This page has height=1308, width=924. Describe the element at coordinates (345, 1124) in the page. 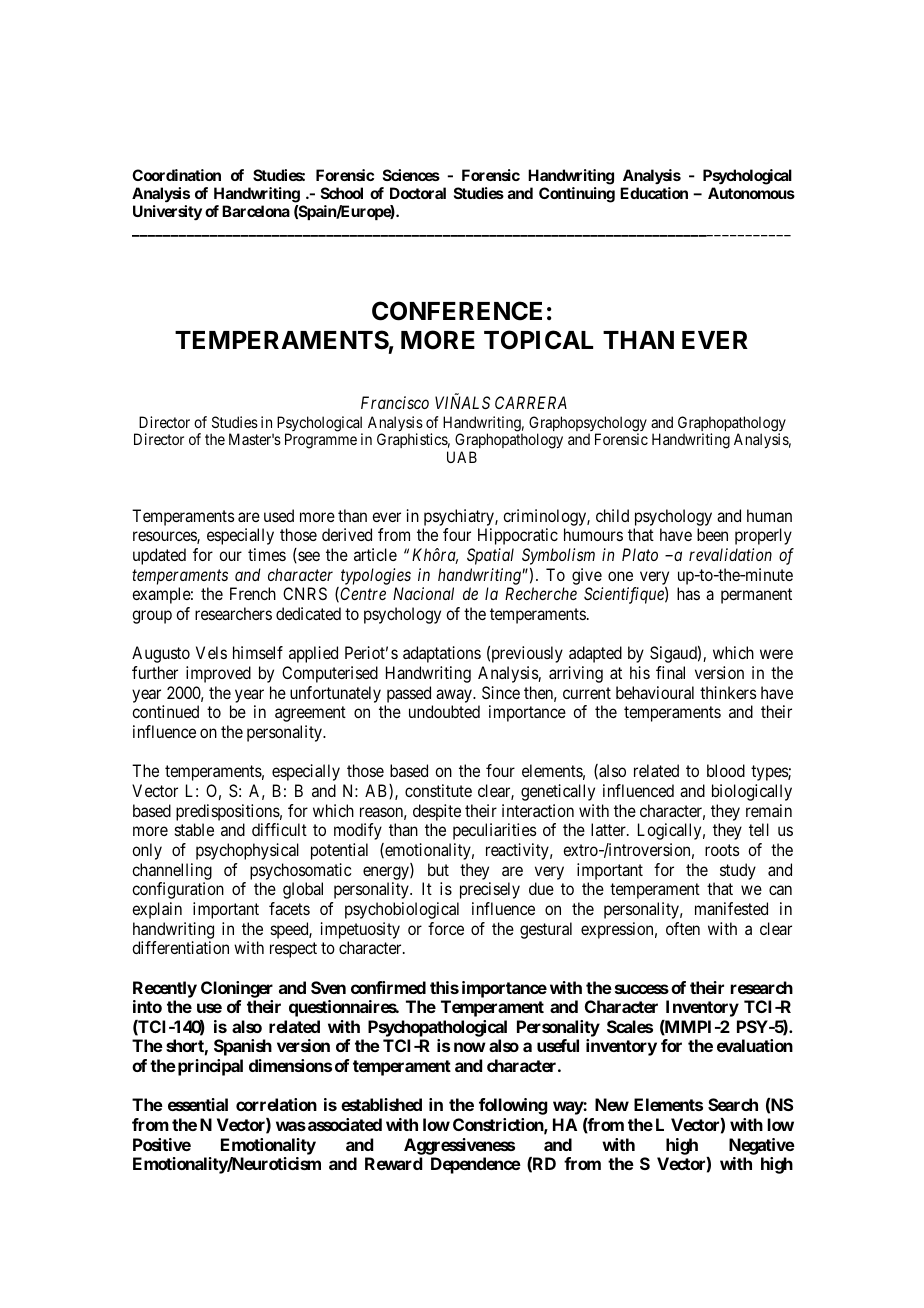

I see `associated` at that location.
